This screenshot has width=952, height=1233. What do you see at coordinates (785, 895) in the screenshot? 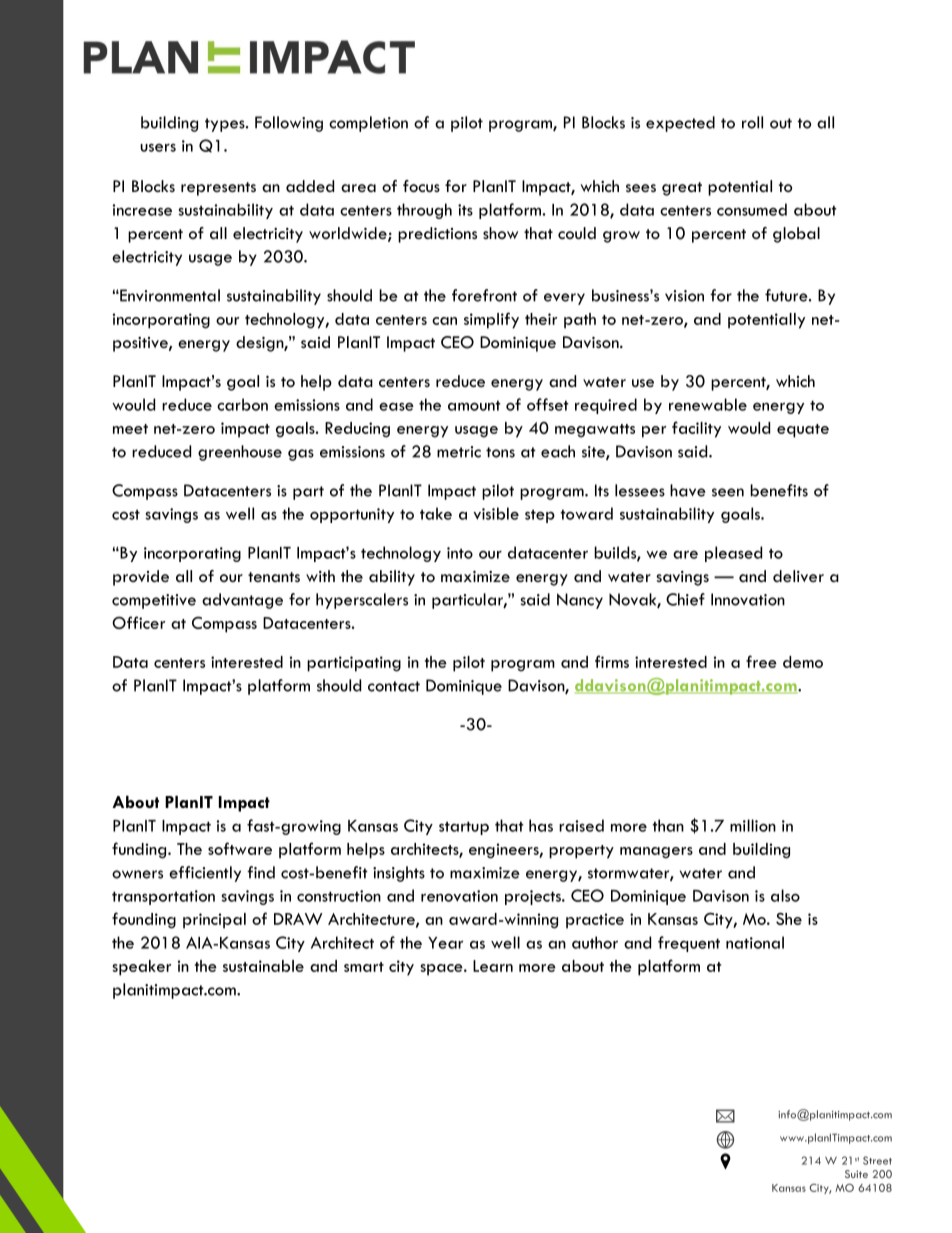
I see `also` at bounding box center [785, 895].
